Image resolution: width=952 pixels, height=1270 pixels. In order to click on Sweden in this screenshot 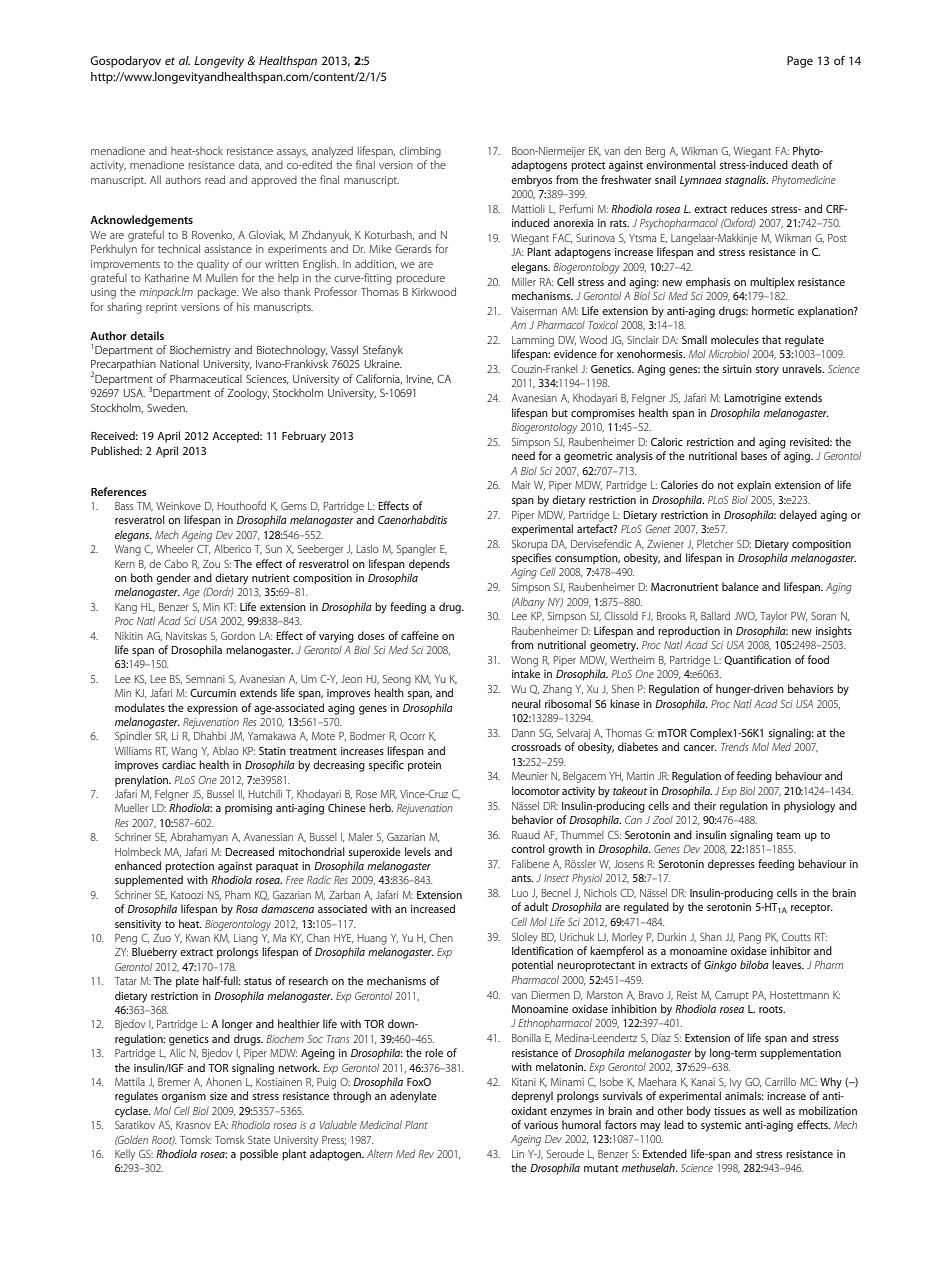, I will do `click(167, 407)`.
